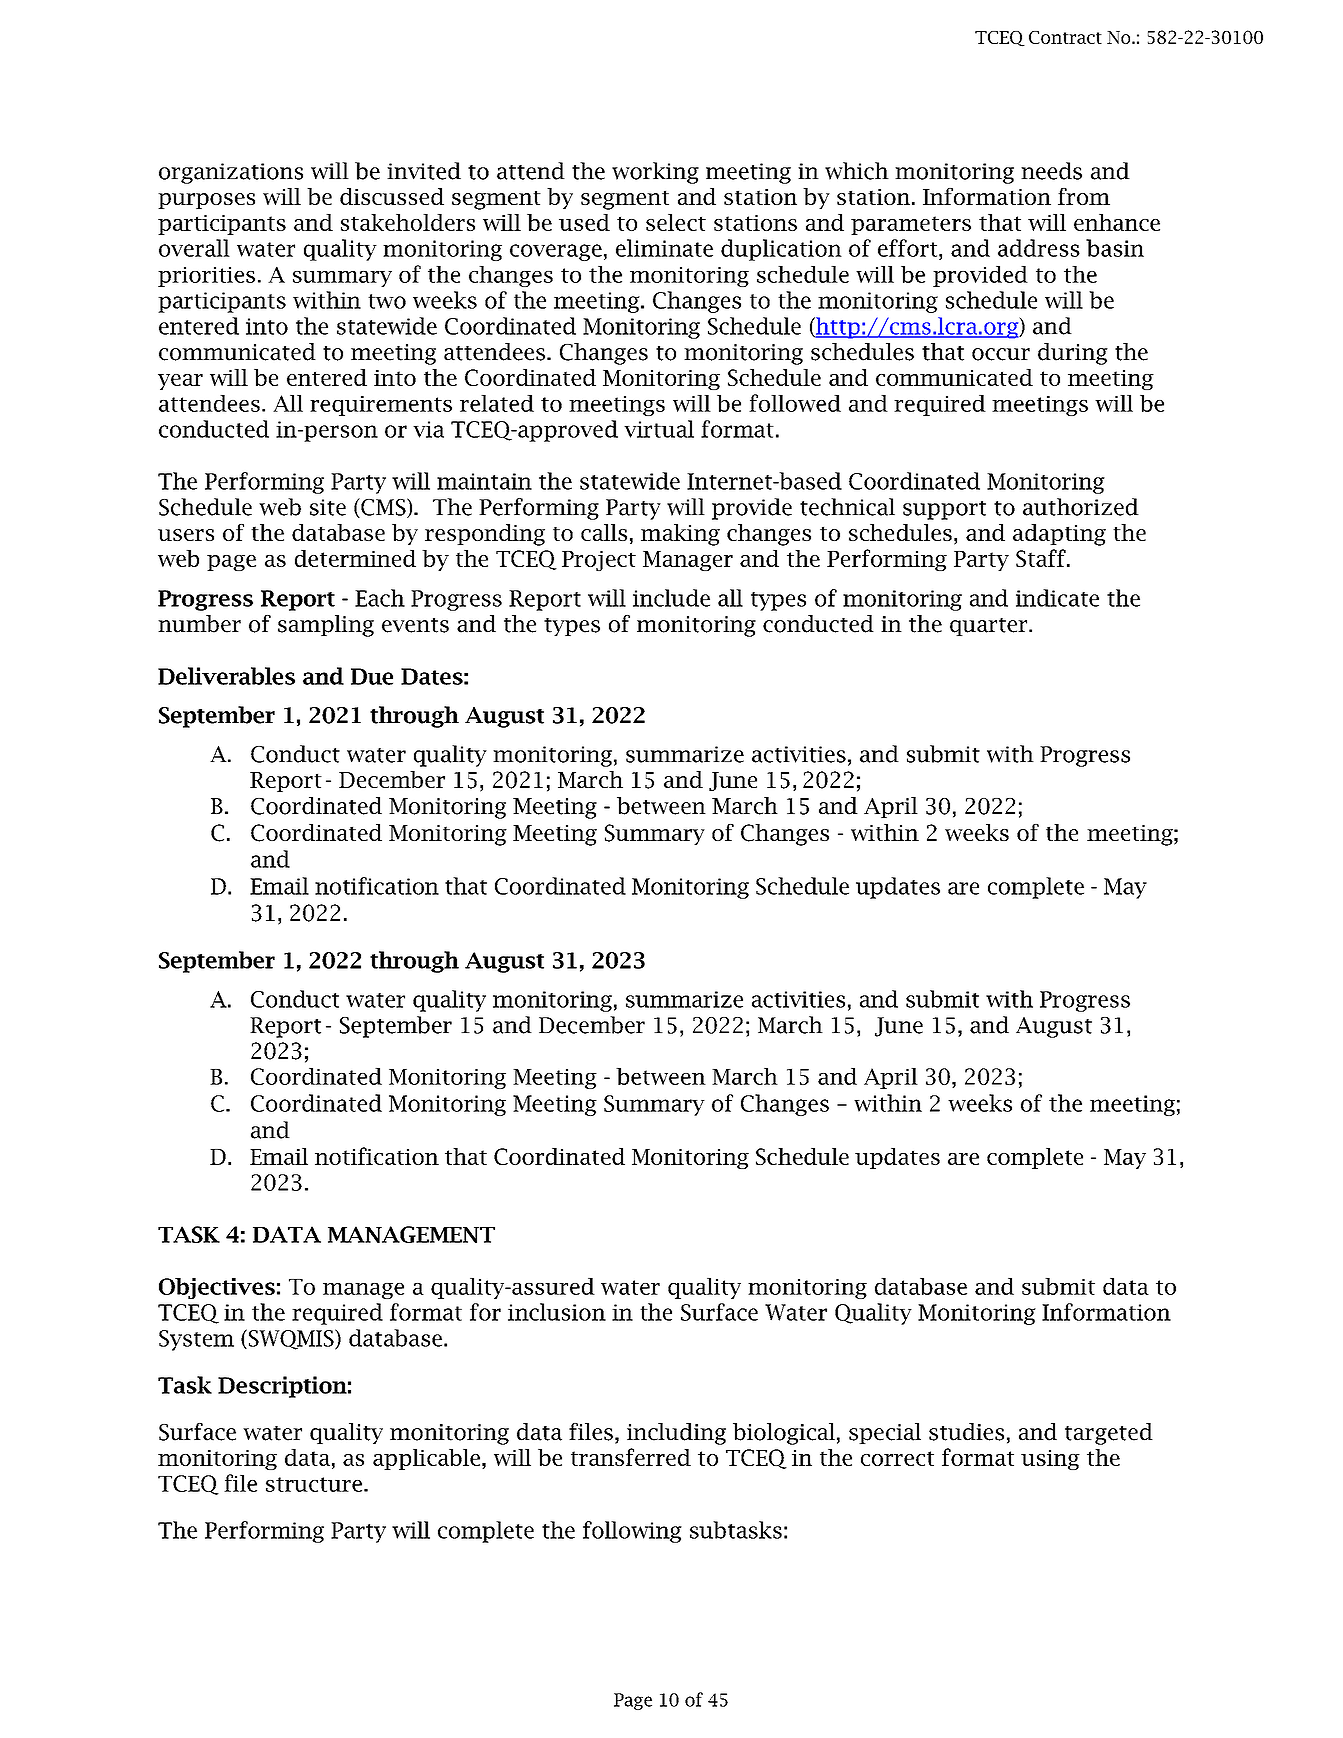 This page has height=1738, width=1343. Describe the element at coordinates (966, 1432) in the page. I see `studies` at that location.
